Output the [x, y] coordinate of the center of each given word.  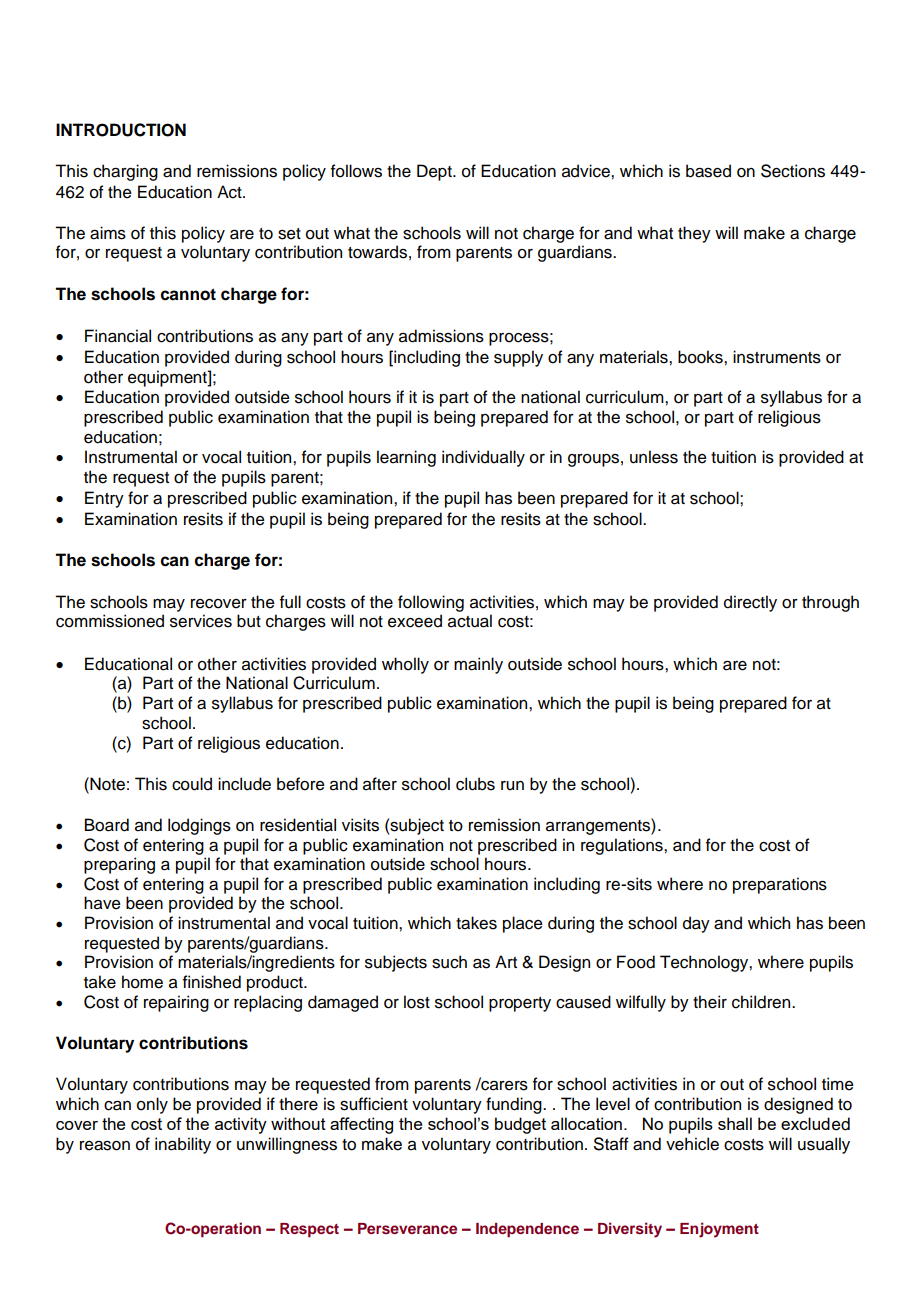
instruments [777, 357]
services [201, 621]
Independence [527, 1230]
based [708, 171]
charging [125, 172]
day [696, 924]
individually [483, 458]
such [449, 962]
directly [750, 603]
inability [183, 1145]
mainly [478, 665]
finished [212, 982]
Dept [435, 172]
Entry [104, 499]
